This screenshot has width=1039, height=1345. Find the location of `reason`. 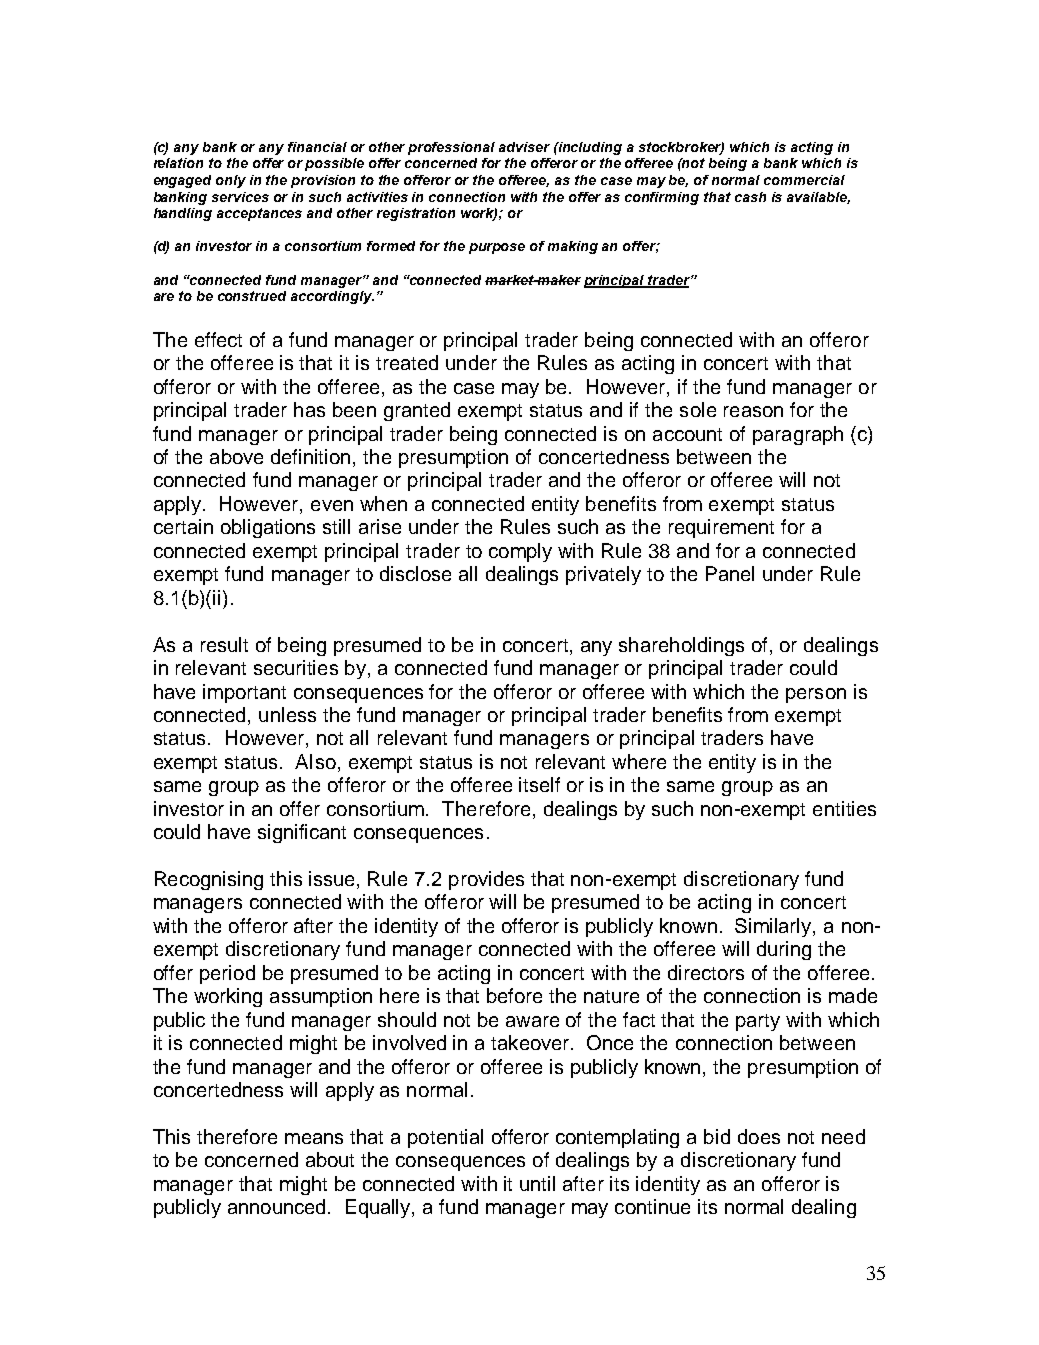

reason is located at coordinates (753, 411).
